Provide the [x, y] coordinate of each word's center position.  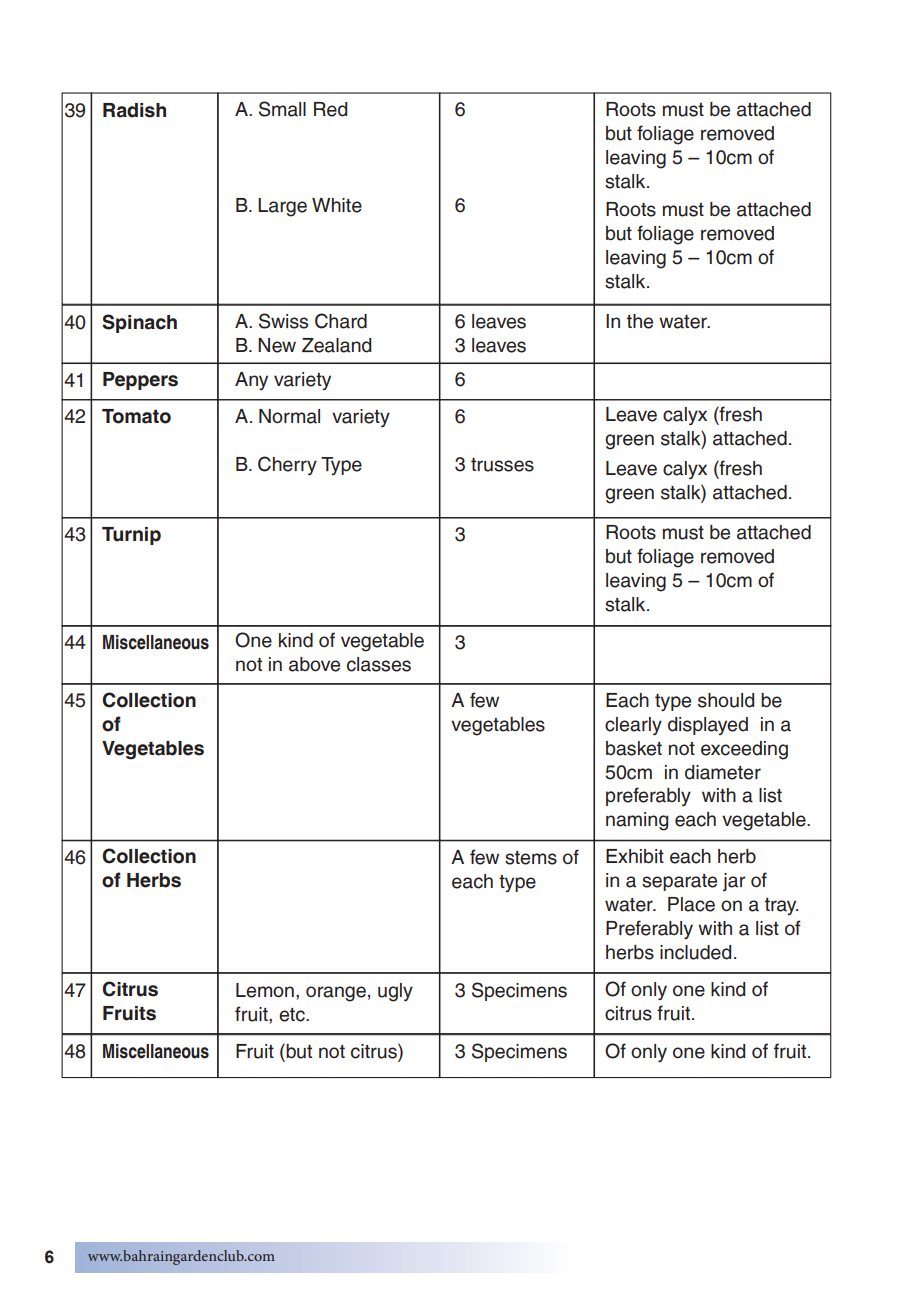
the [640, 321]
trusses [502, 465]
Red [330, 109]
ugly [395, 992]
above [314, 664]
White [337, 205]
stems [531, 858]
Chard [341, 321]
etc [293, 1015]
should [726, 700]
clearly [633, 726]
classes [379, 664]
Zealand [336, 345]
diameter [723, 772]
